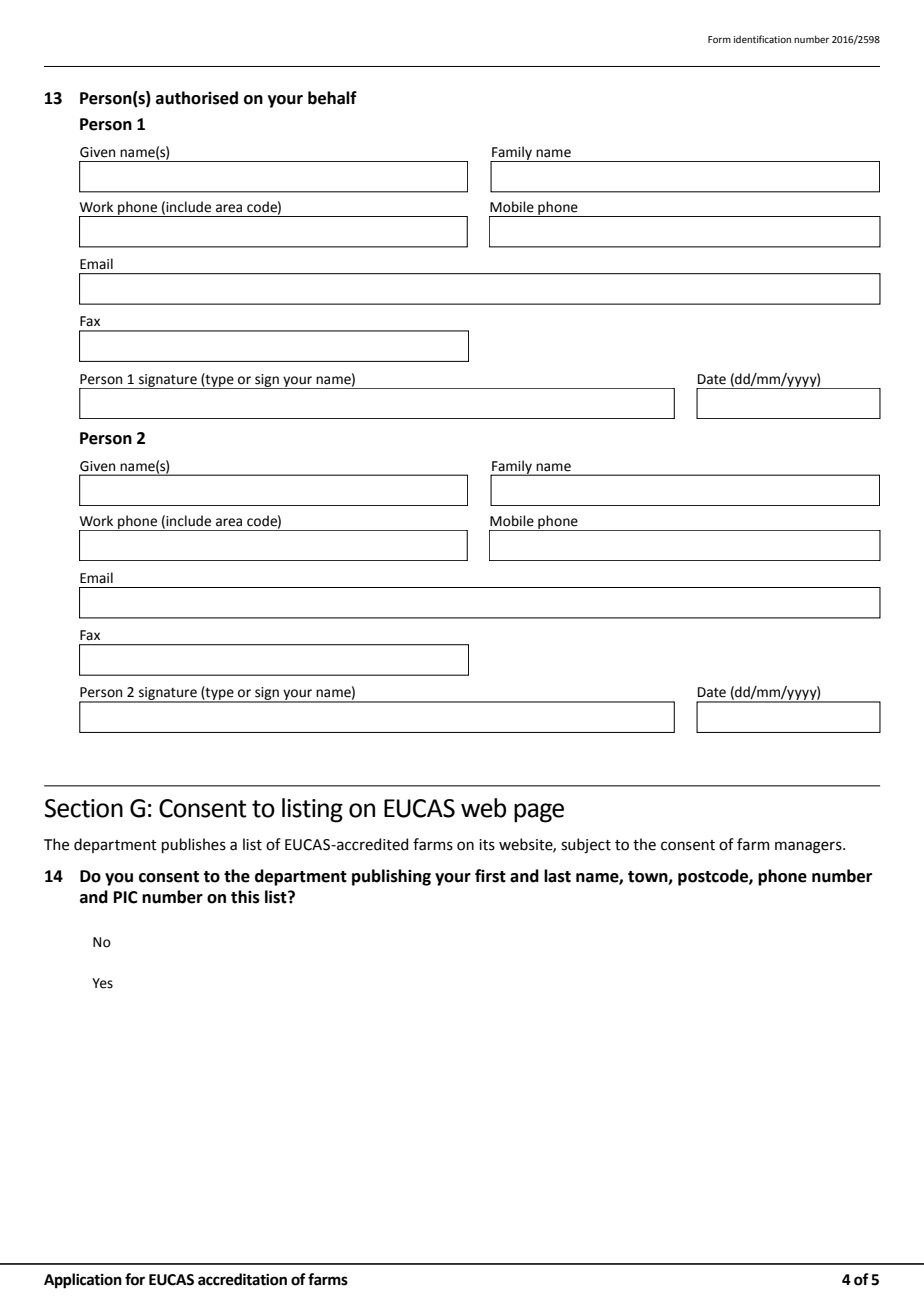 This screenshot has width=924, height=1308. I want to click on Form, so click(719, 39).
